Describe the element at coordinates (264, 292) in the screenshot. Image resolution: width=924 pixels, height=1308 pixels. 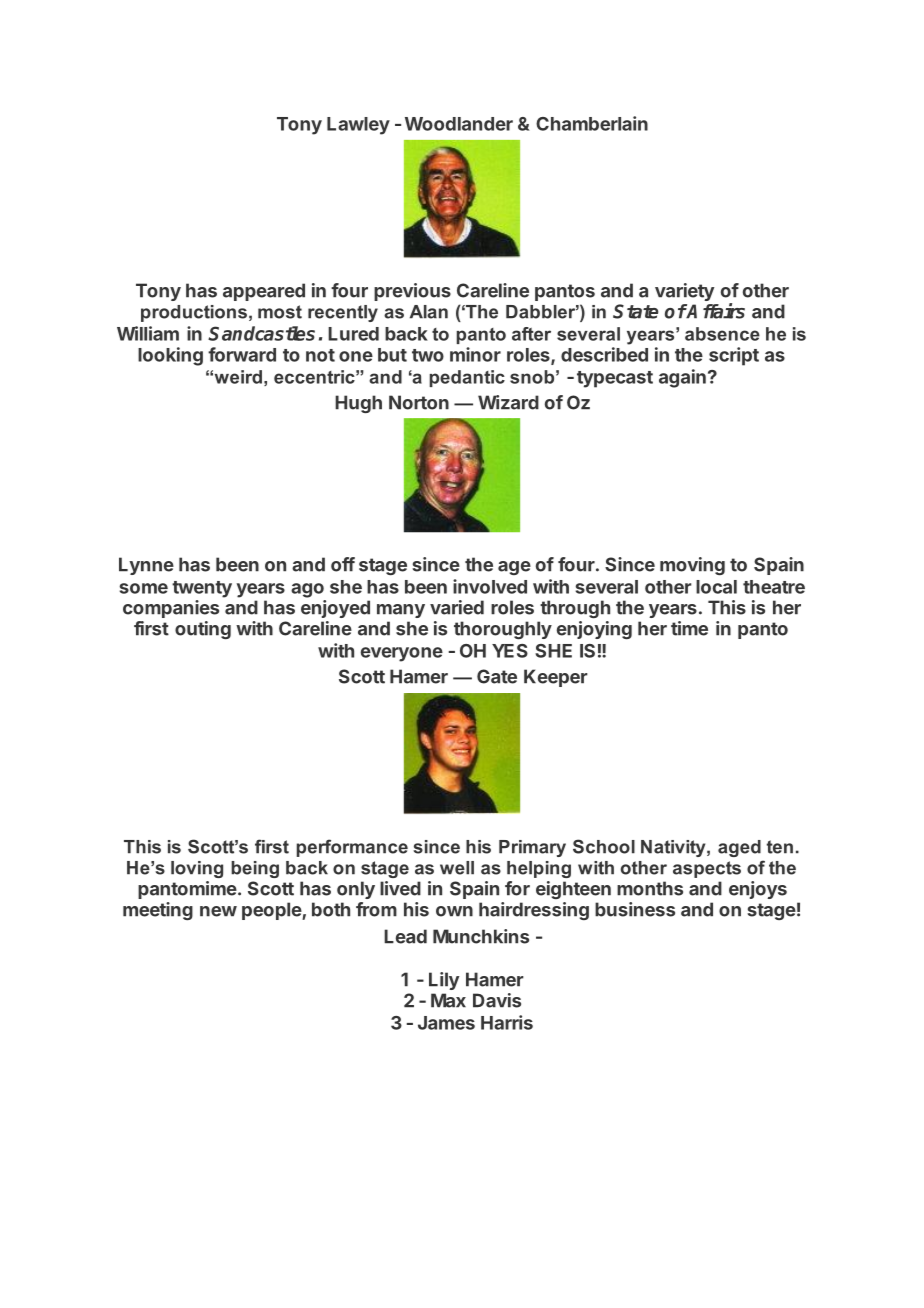
I see `appeared` at that location.
